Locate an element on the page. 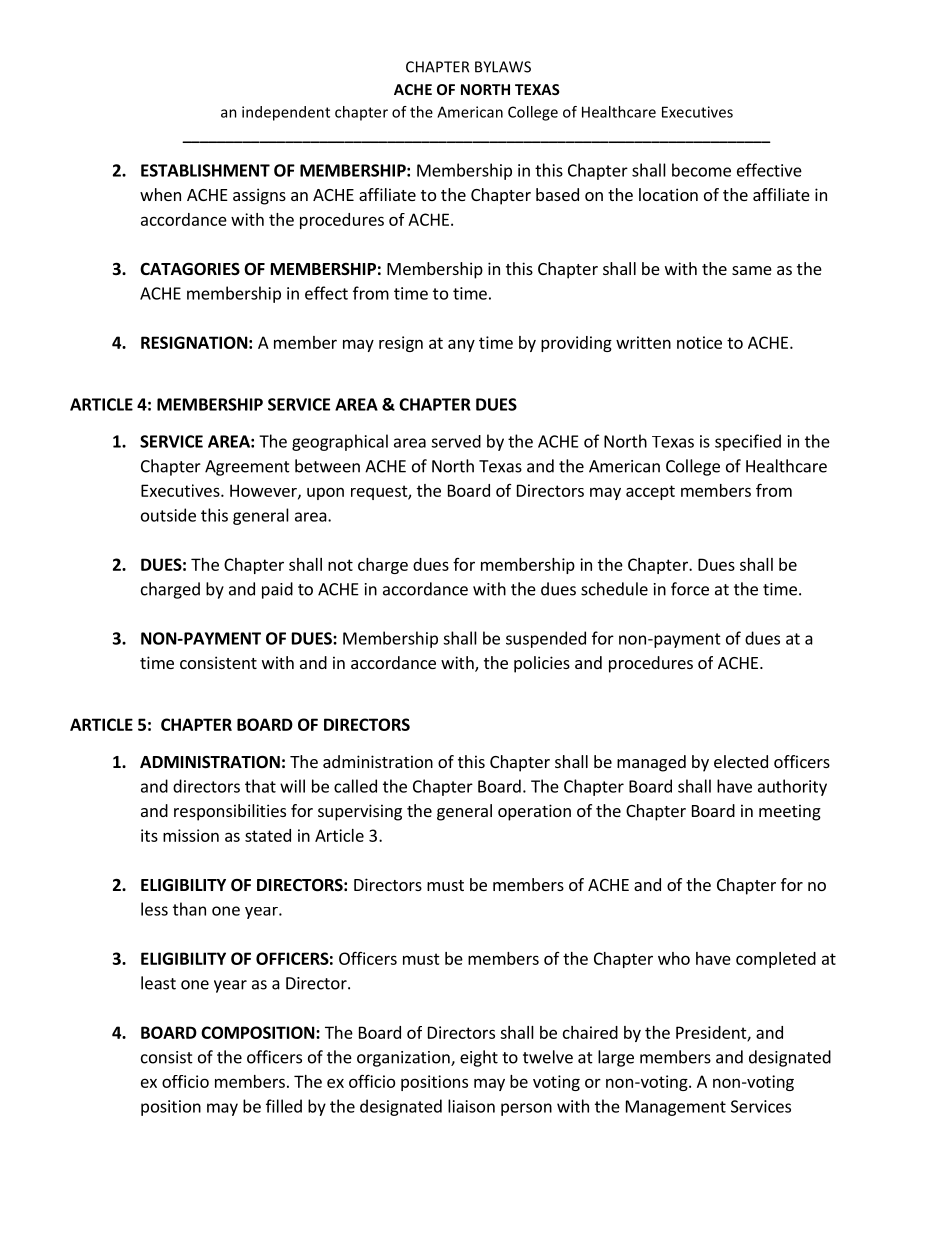 This page has height=1233, width=952. responsibilities is located at coordinates (230, 812).
